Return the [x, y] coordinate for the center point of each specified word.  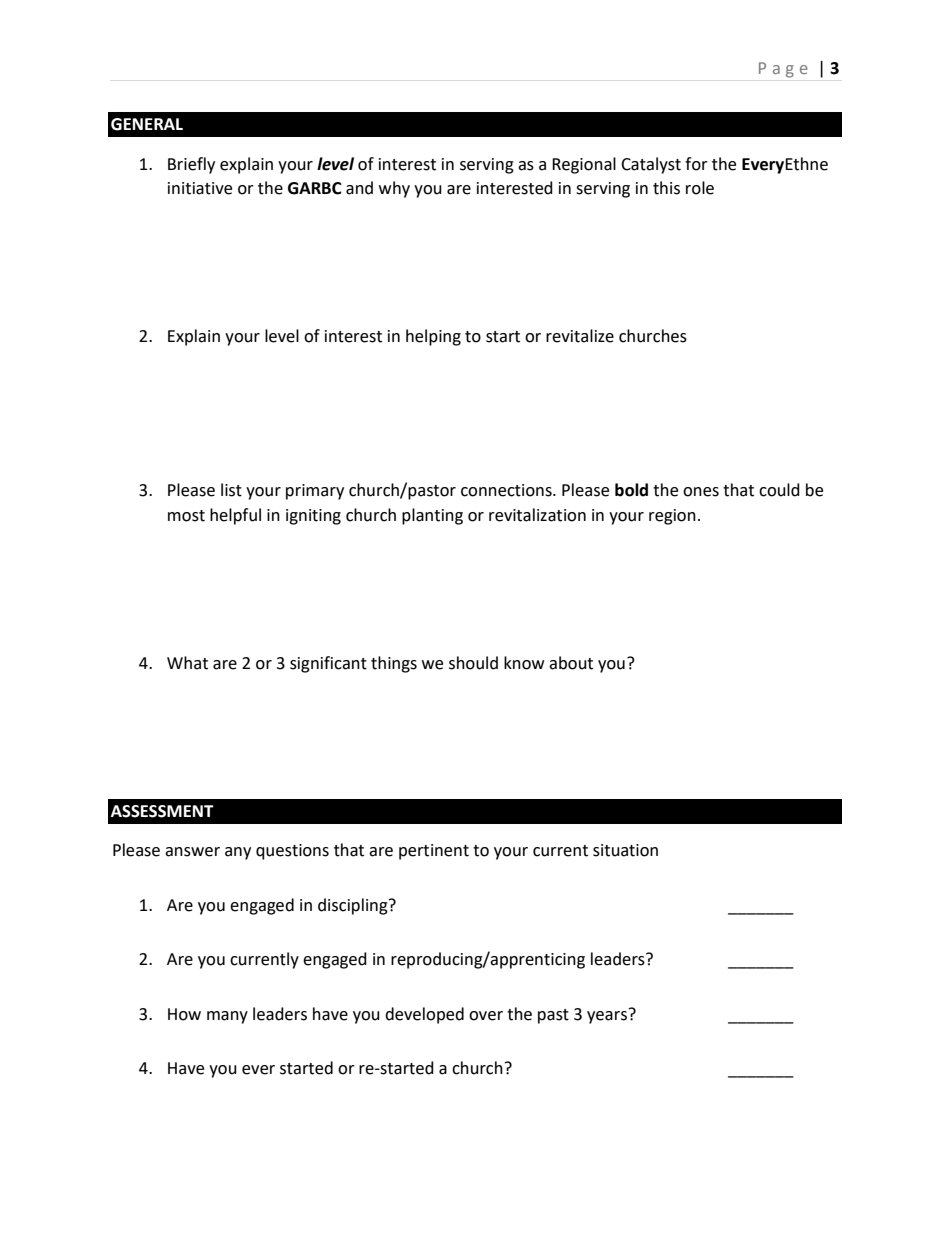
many [227, 1017]
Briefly [191, 165]
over [486, 1016]
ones [701, 492]
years [607, 1017]
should [473, 663]
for [696, 164]
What [187, 663]
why [394, 189]
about [571, 663]
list [231, 490]
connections [507, 490]
